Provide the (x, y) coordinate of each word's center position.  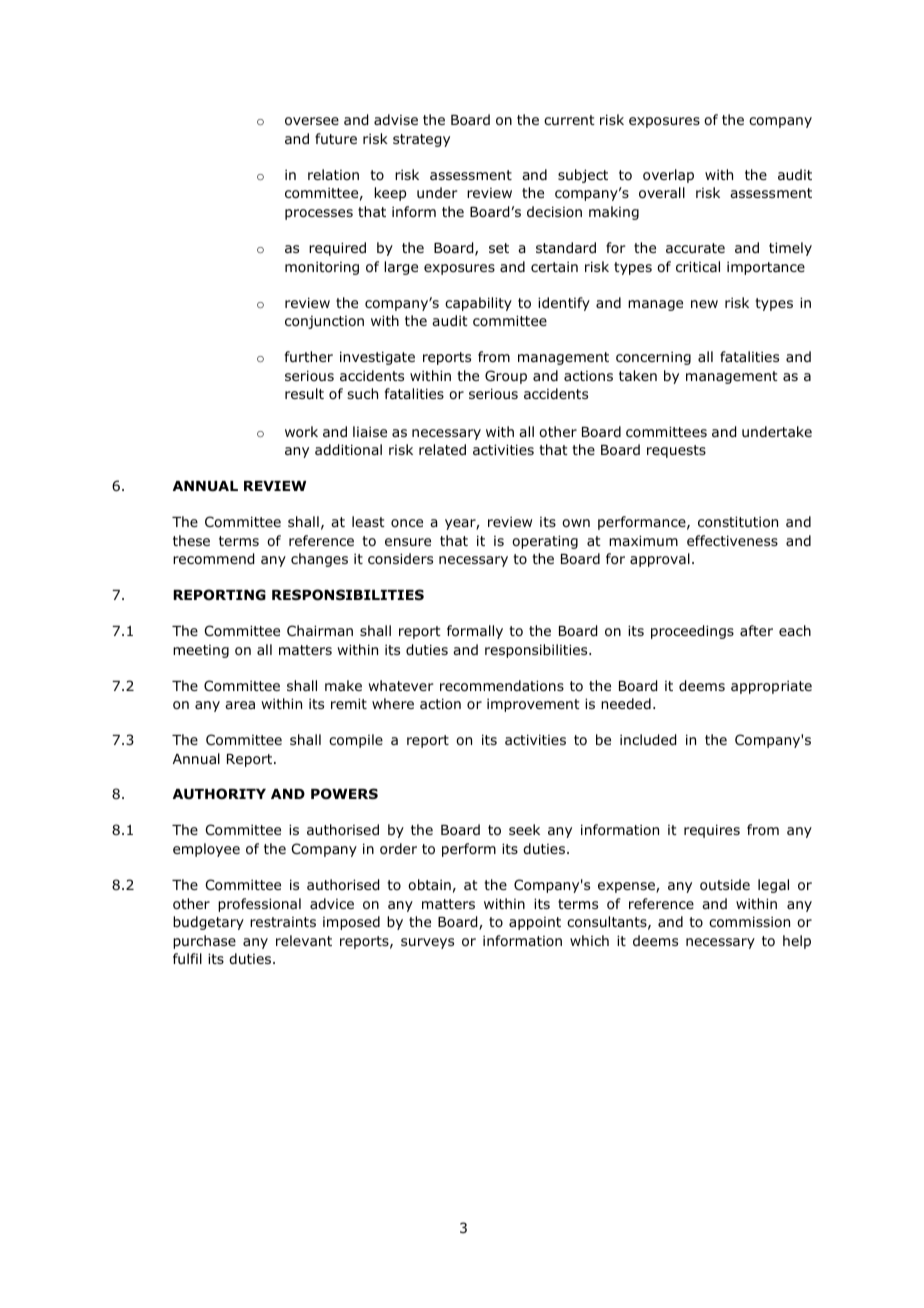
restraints (283, 922)
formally (475, 632)
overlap (668, 176)
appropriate (771, 687)
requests (676, 451)
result (304, 393)
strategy (421, 140)
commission (749, 922)
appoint (535, 923)
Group (506, 377)
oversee (312, 121)
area (240, 705)
